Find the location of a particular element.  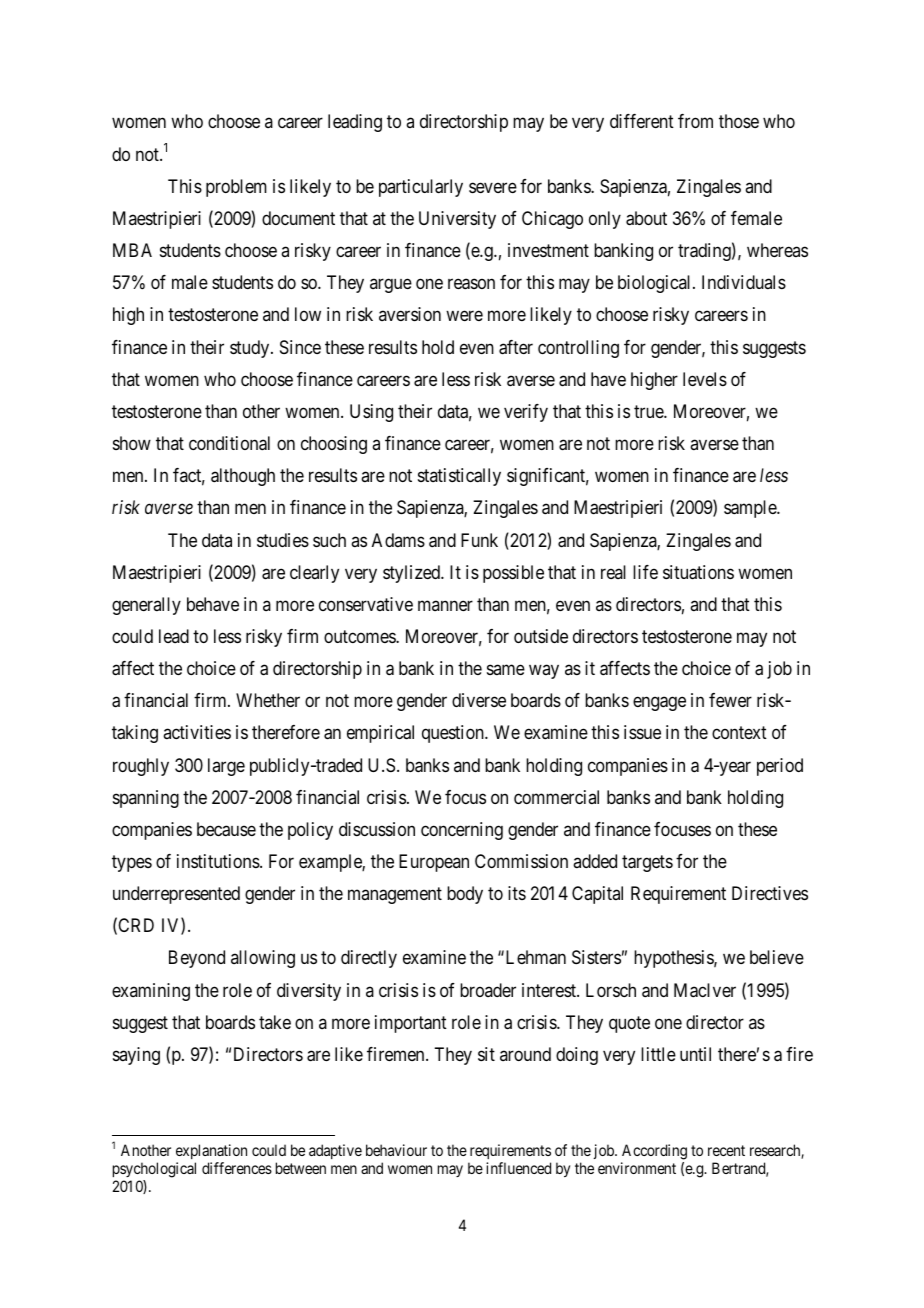

from is located at coordinates (695, 121).
